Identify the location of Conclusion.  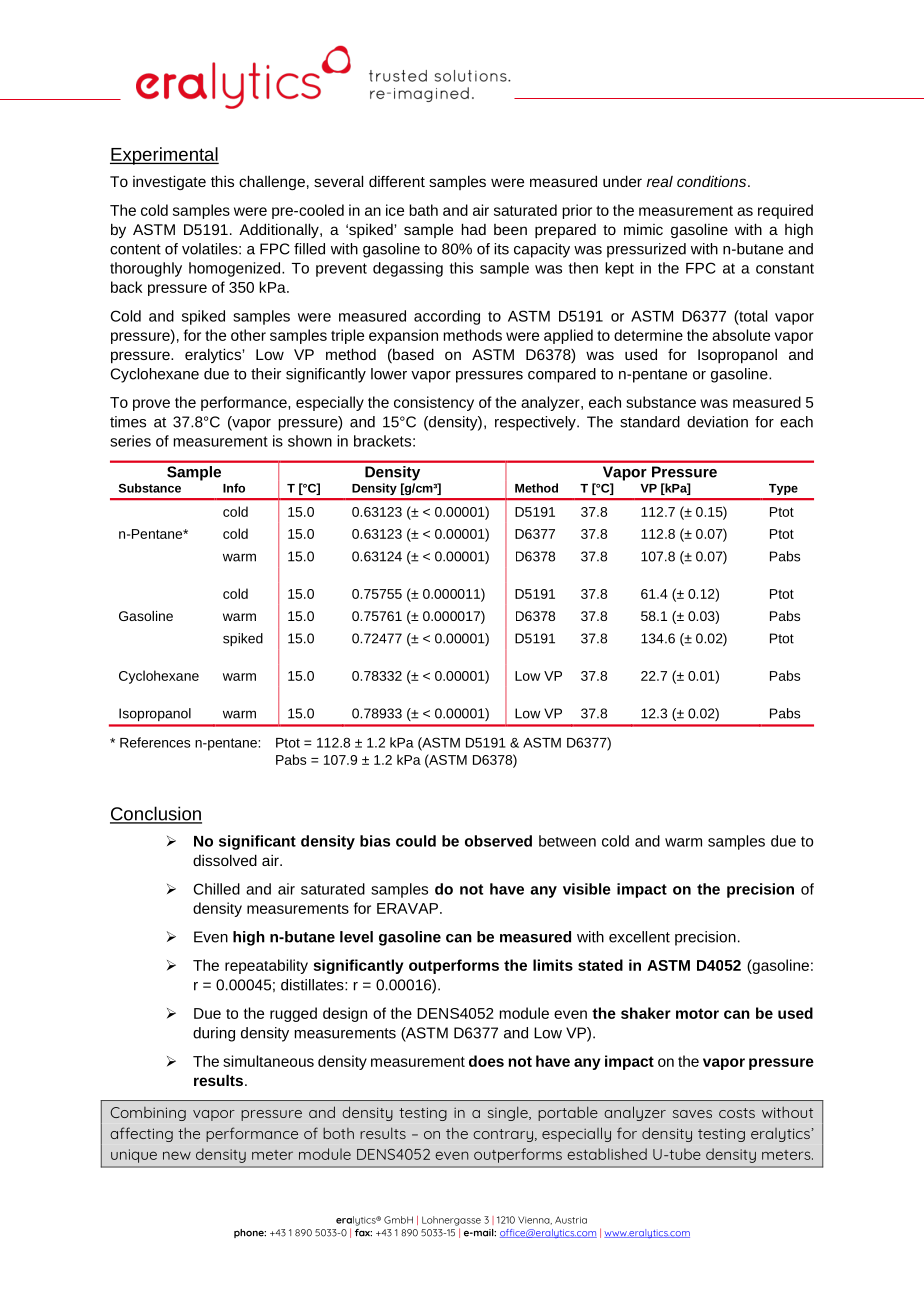
(156, 814).
